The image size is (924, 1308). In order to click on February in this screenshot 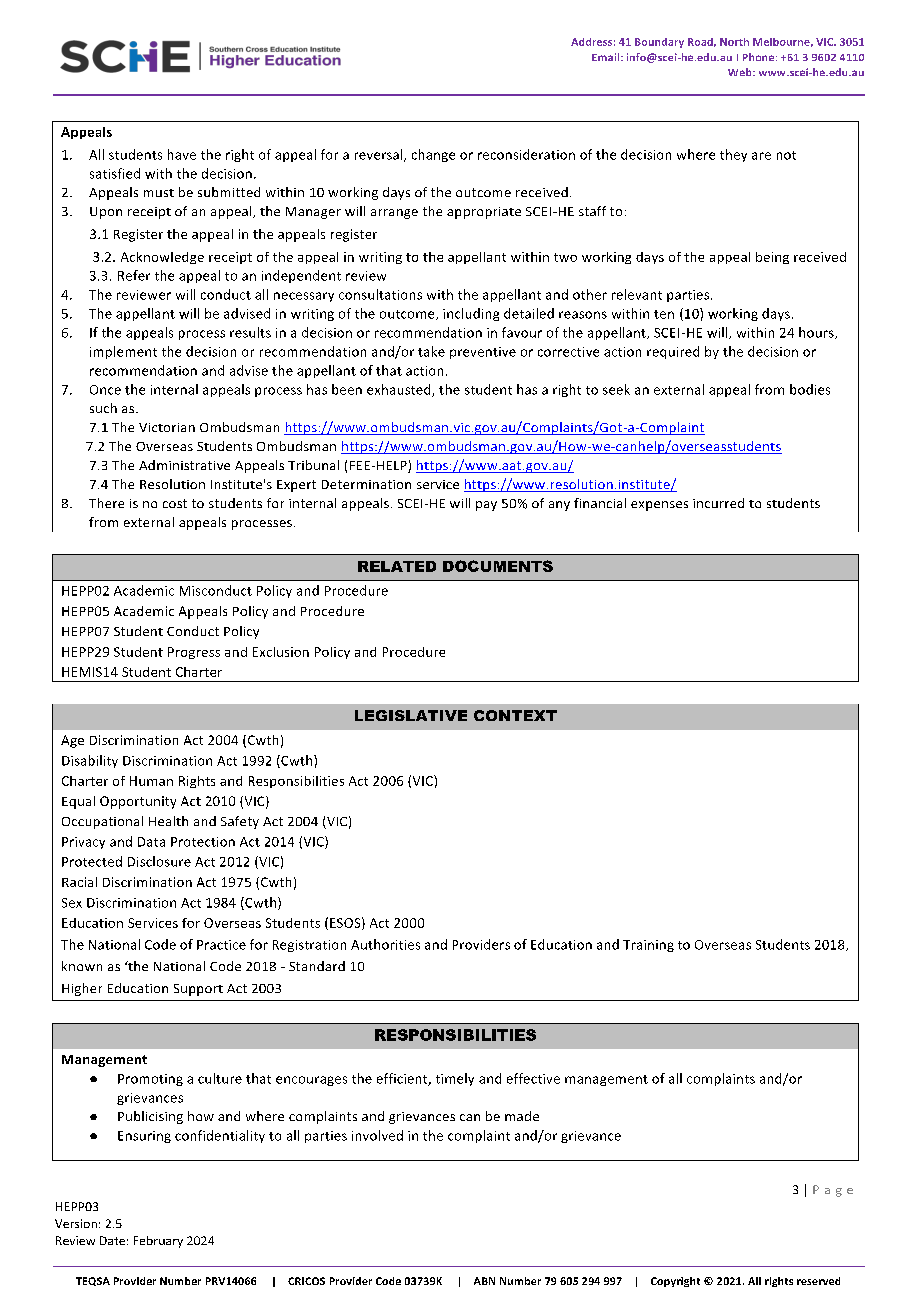, I will do `click(158, 1242)`.
